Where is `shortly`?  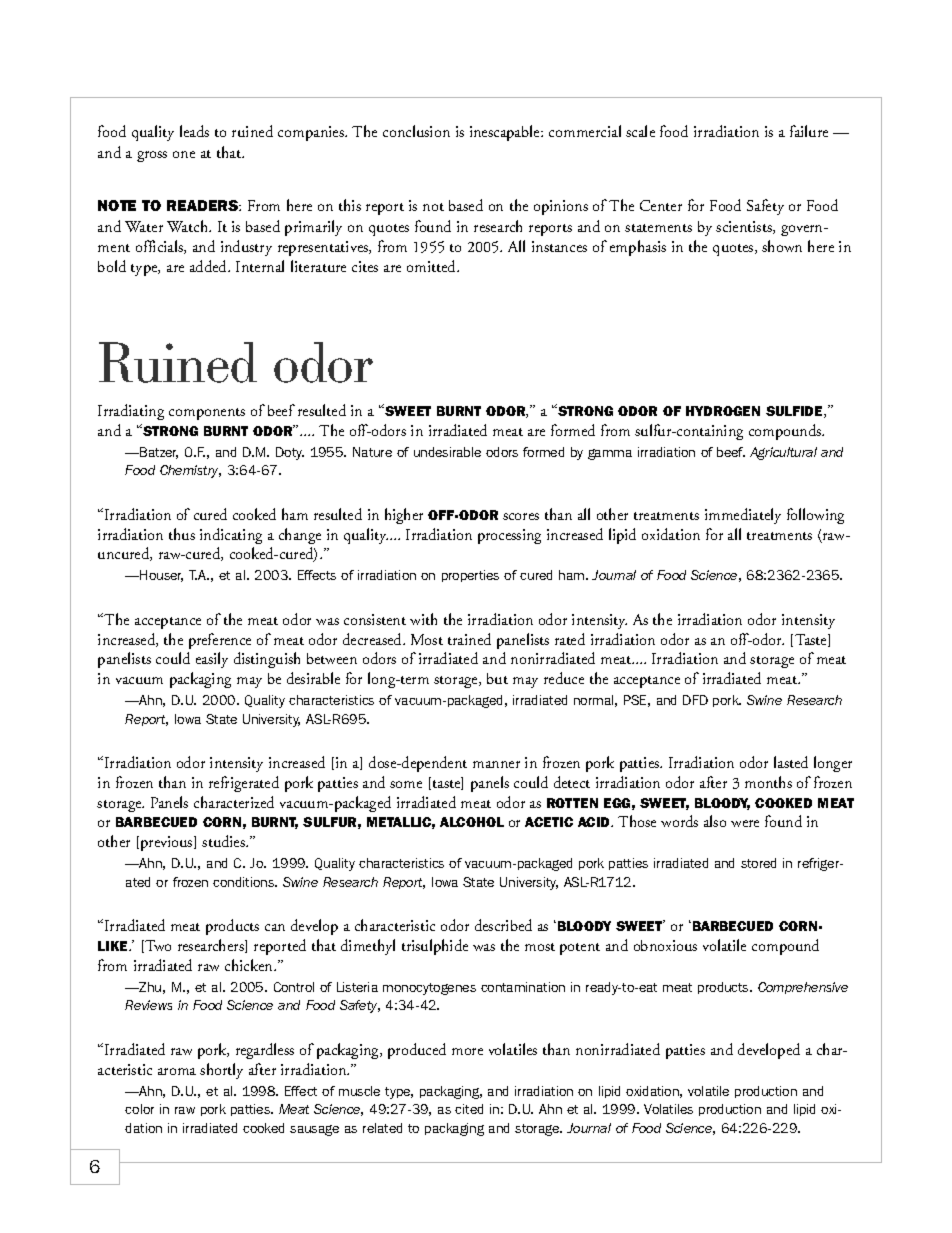 shortly is located at coordinates (221, 1071).
